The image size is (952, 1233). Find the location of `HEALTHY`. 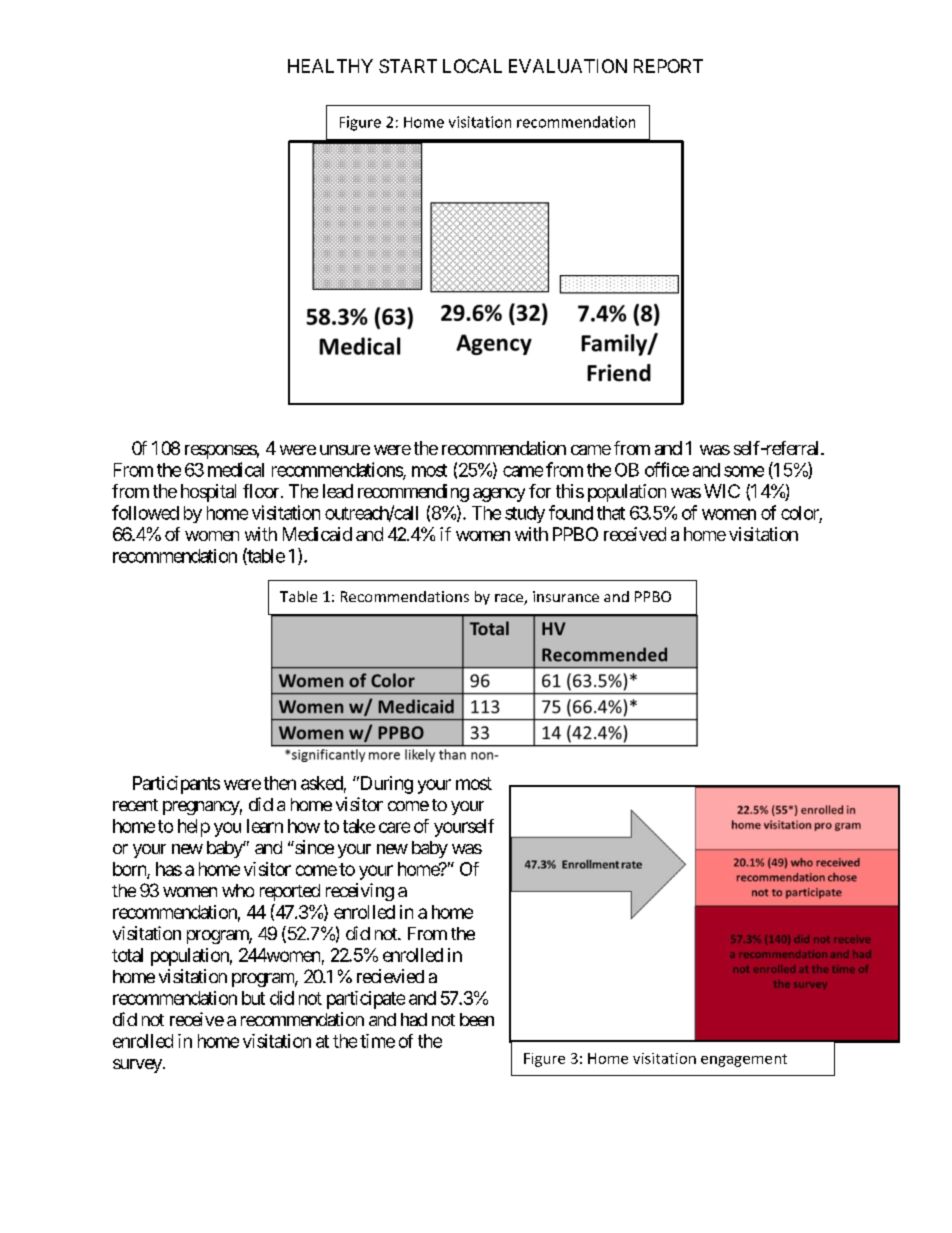

HEALTHY is located at coordinates (330, 66).
